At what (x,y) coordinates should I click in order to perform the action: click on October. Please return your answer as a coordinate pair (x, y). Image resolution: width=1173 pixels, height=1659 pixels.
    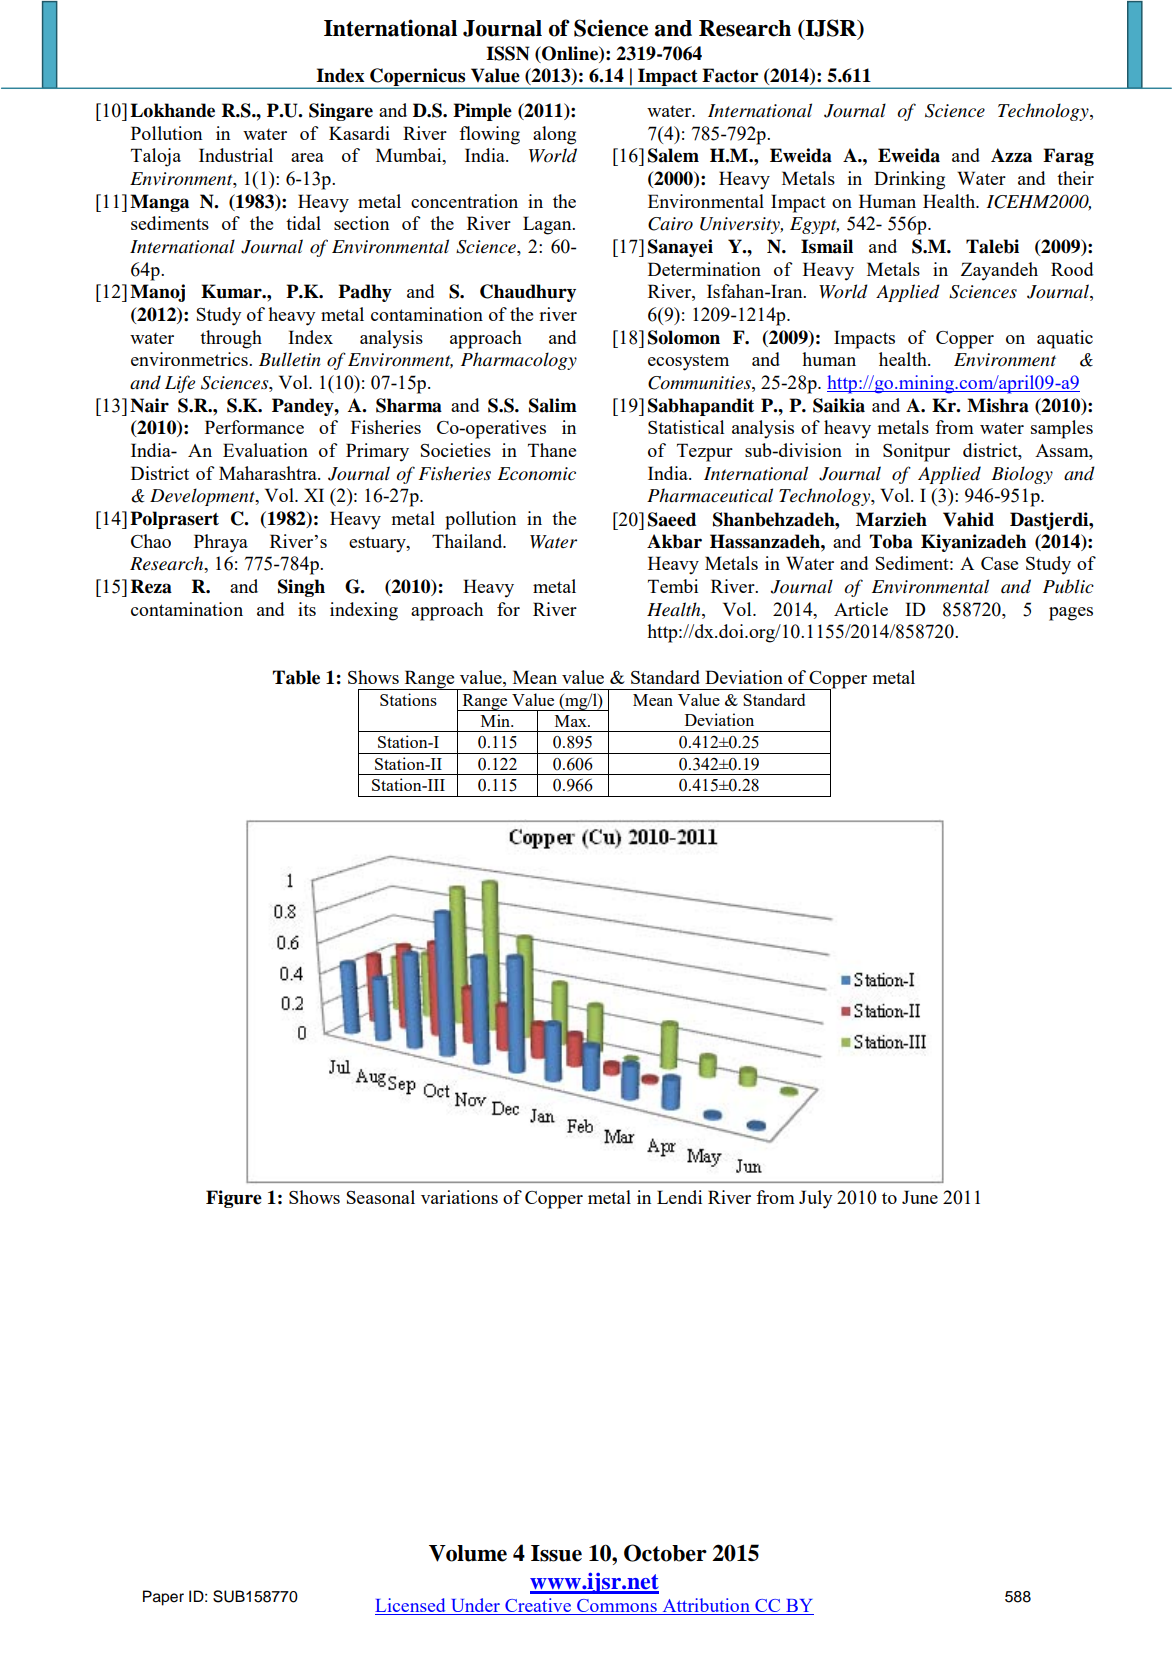
    Looking at the image, I should click on (665, 1553).
